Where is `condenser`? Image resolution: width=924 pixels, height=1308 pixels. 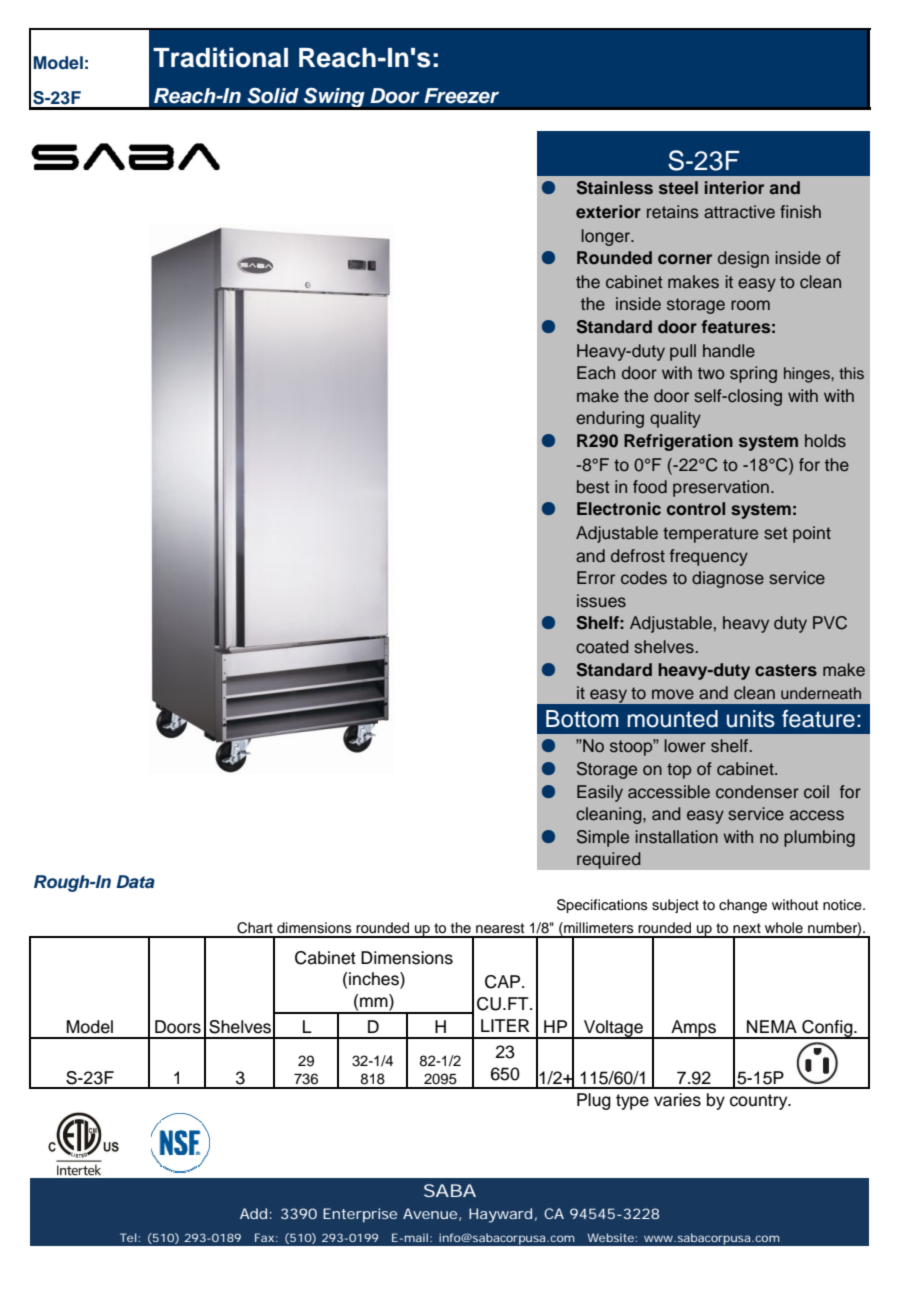
condenser is located at coordinates (757, 792).
